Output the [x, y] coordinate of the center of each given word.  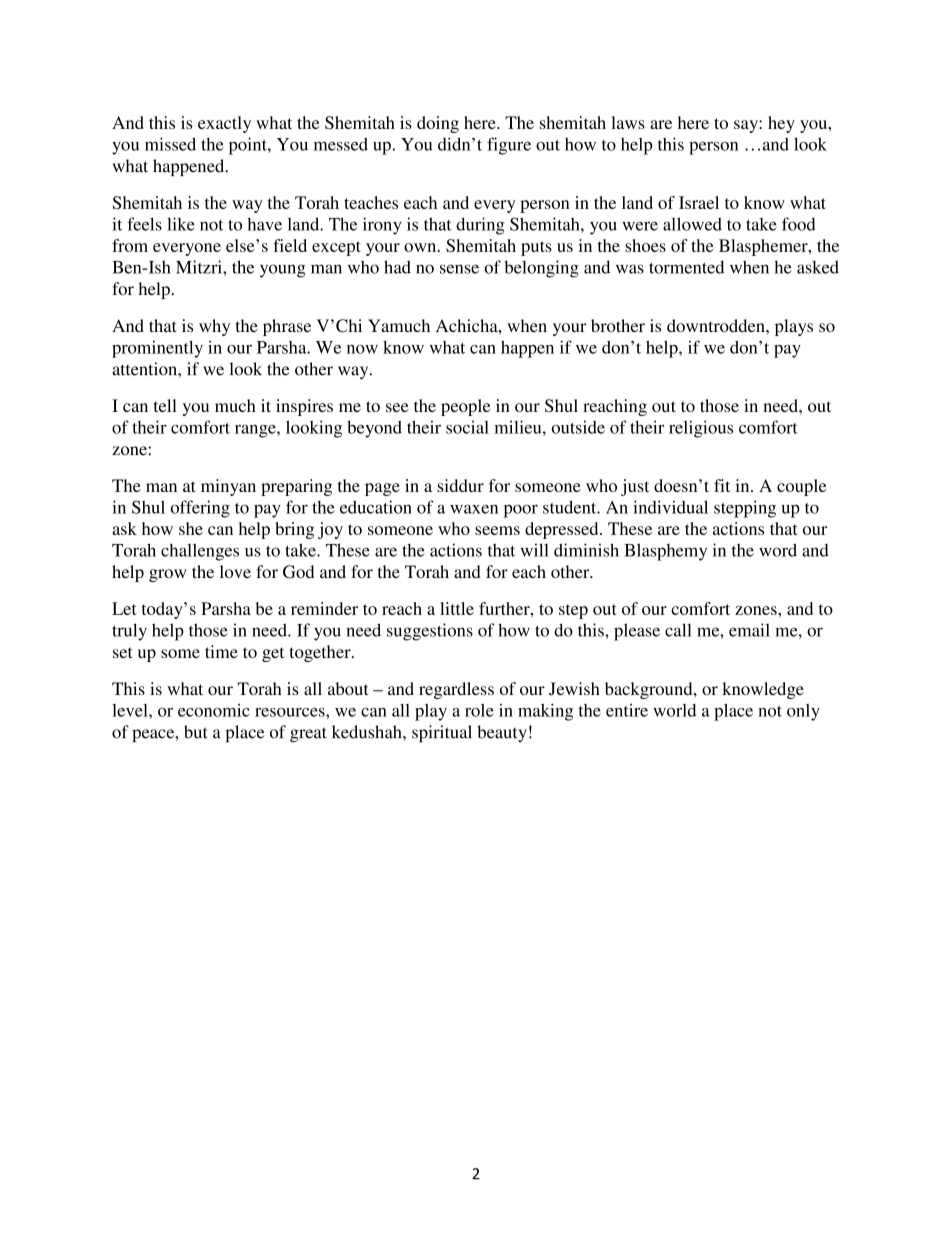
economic [214, 710]
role [479, 710]
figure [509, 146]
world [674, 710]
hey [781, 124]
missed [170, 144]
